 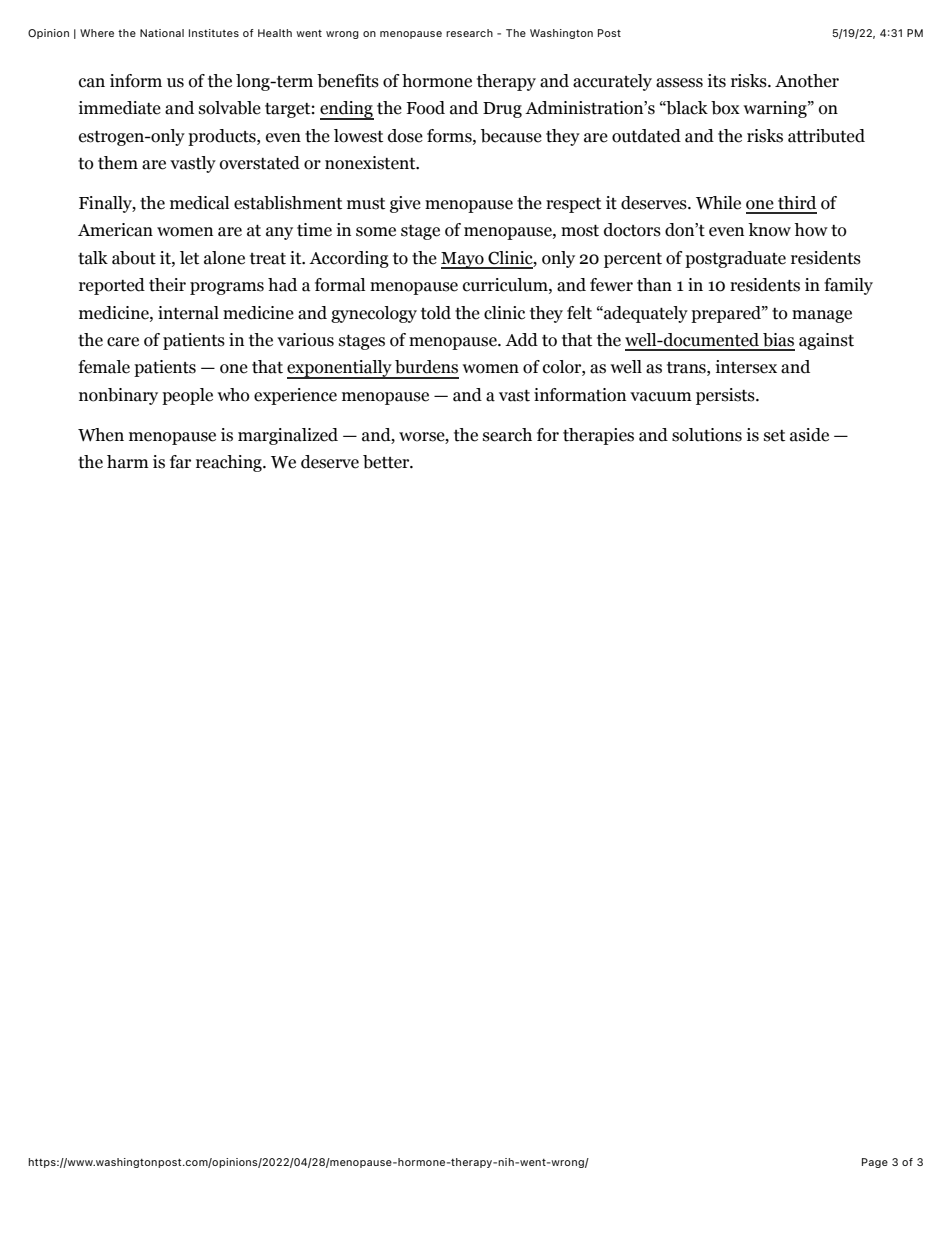 What do you see at coordinates (502, 110) in the image?
I see `Drug` at bounding box center [502, 110].
